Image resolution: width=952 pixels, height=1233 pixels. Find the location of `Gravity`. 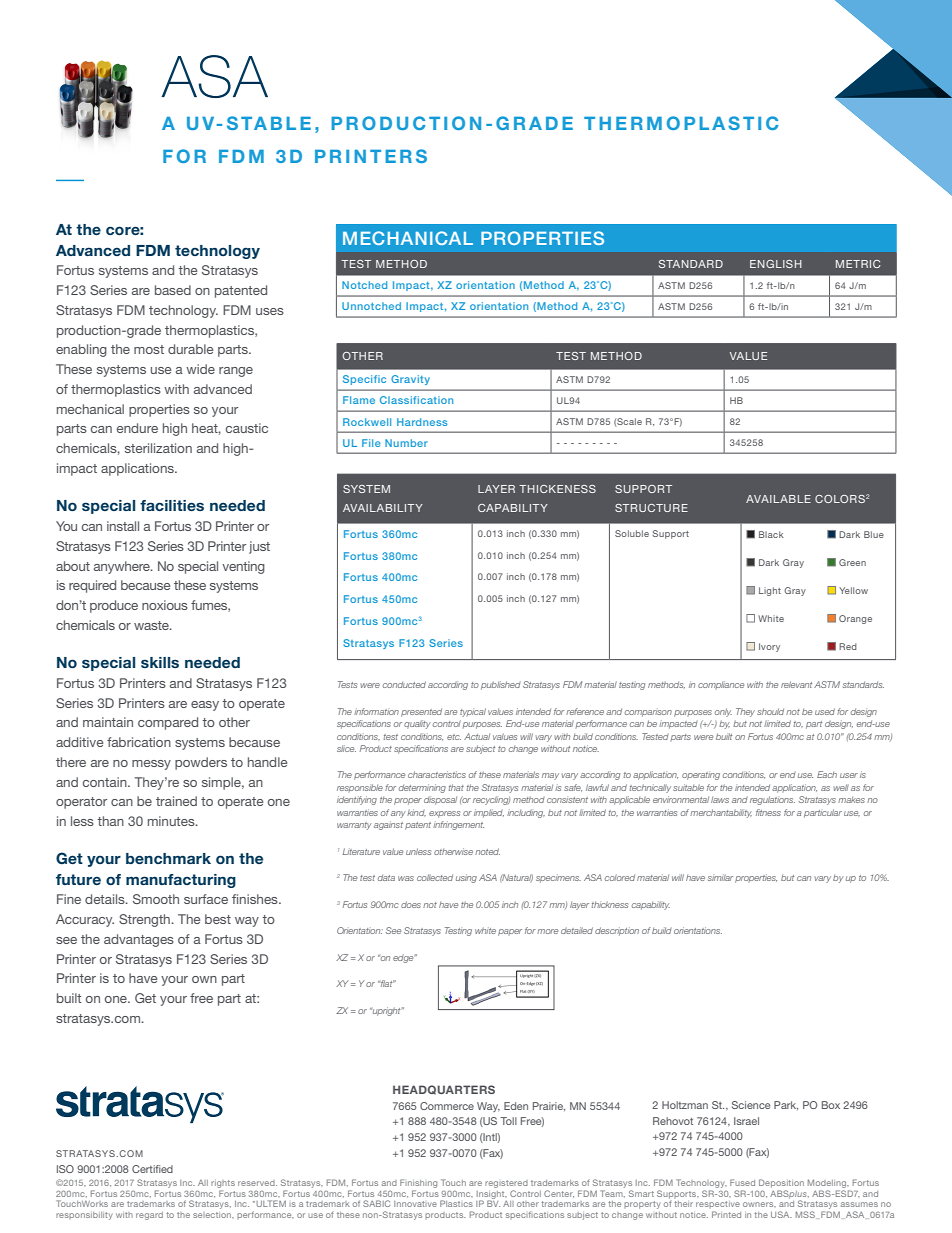

Gravity is located at coordinates (410, 380).
